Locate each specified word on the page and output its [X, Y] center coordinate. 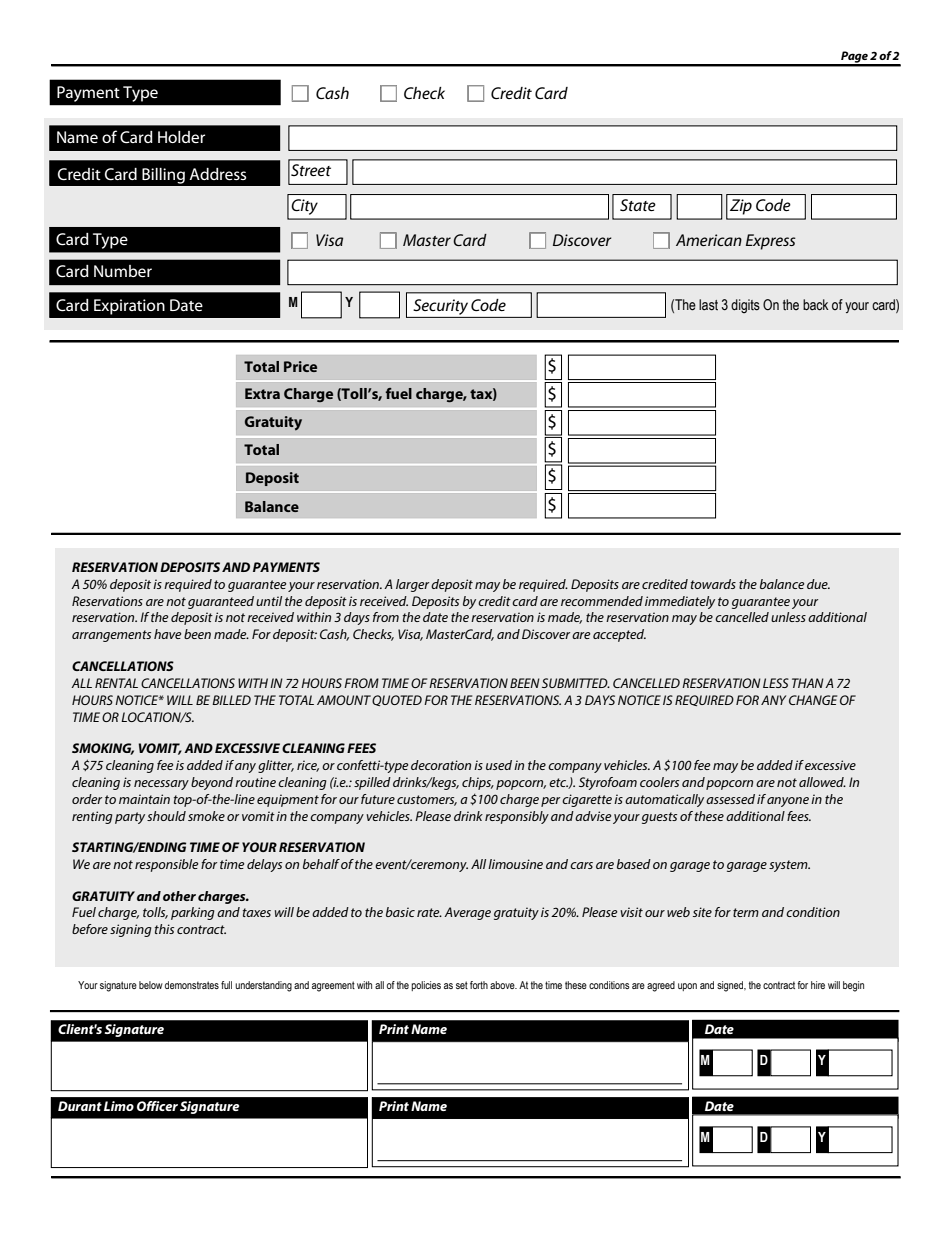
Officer [157, 1106]
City [304, 207]
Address [217, 174]
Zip [741, 207]
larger [412, 585]
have [167, 634]
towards [713, 584]
